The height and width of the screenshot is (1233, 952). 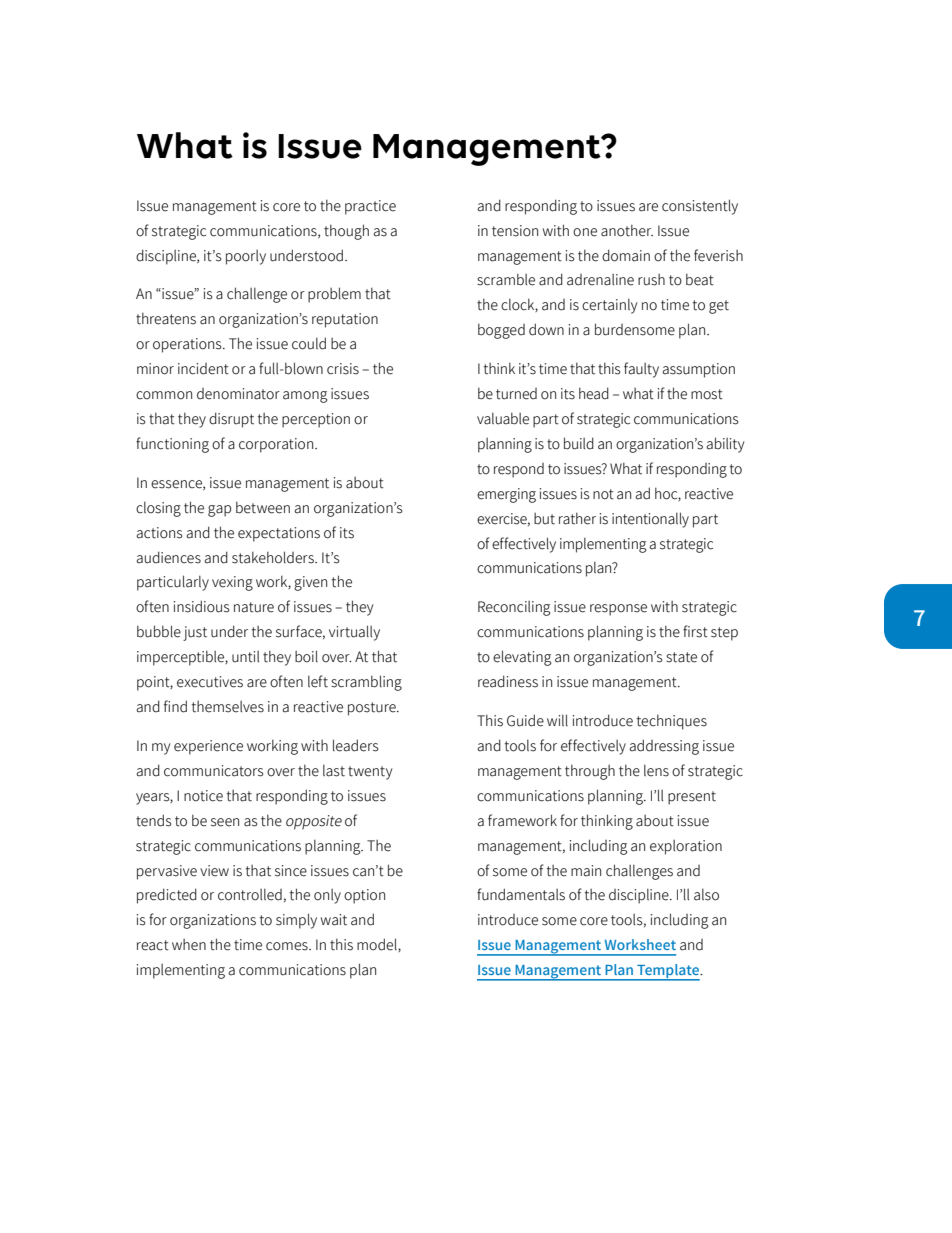 I want to click on most, so click(x=707, y=394).
